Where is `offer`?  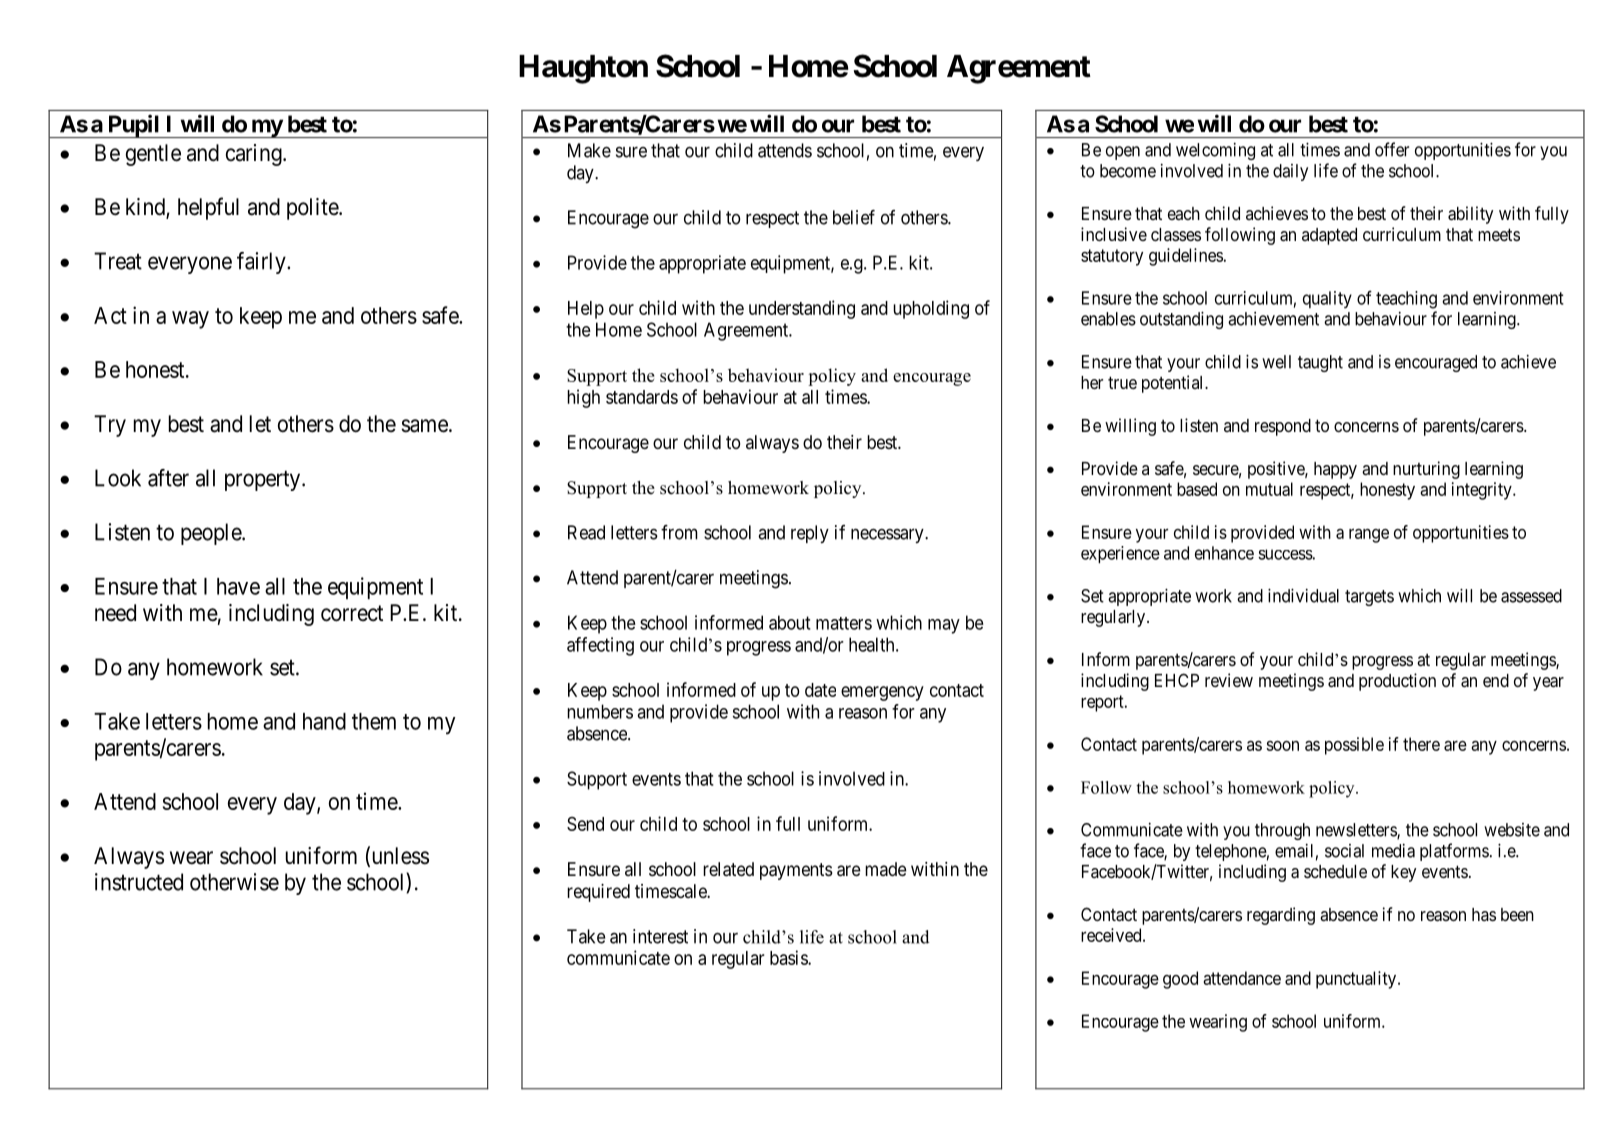
offer is located at coordinates (1392, 149).
